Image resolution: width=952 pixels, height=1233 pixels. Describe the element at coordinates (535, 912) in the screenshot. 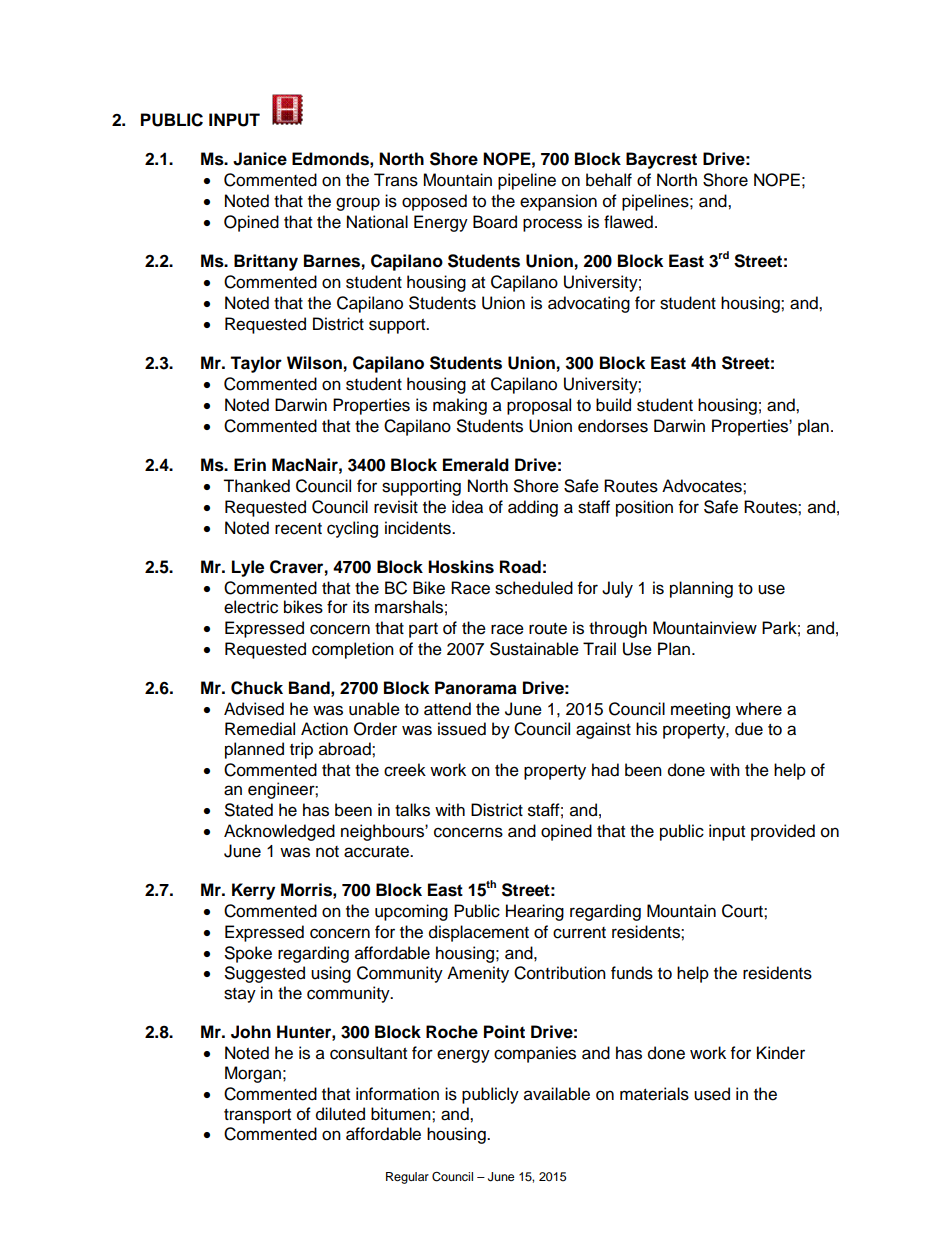

I see `Hearing` at that location.
